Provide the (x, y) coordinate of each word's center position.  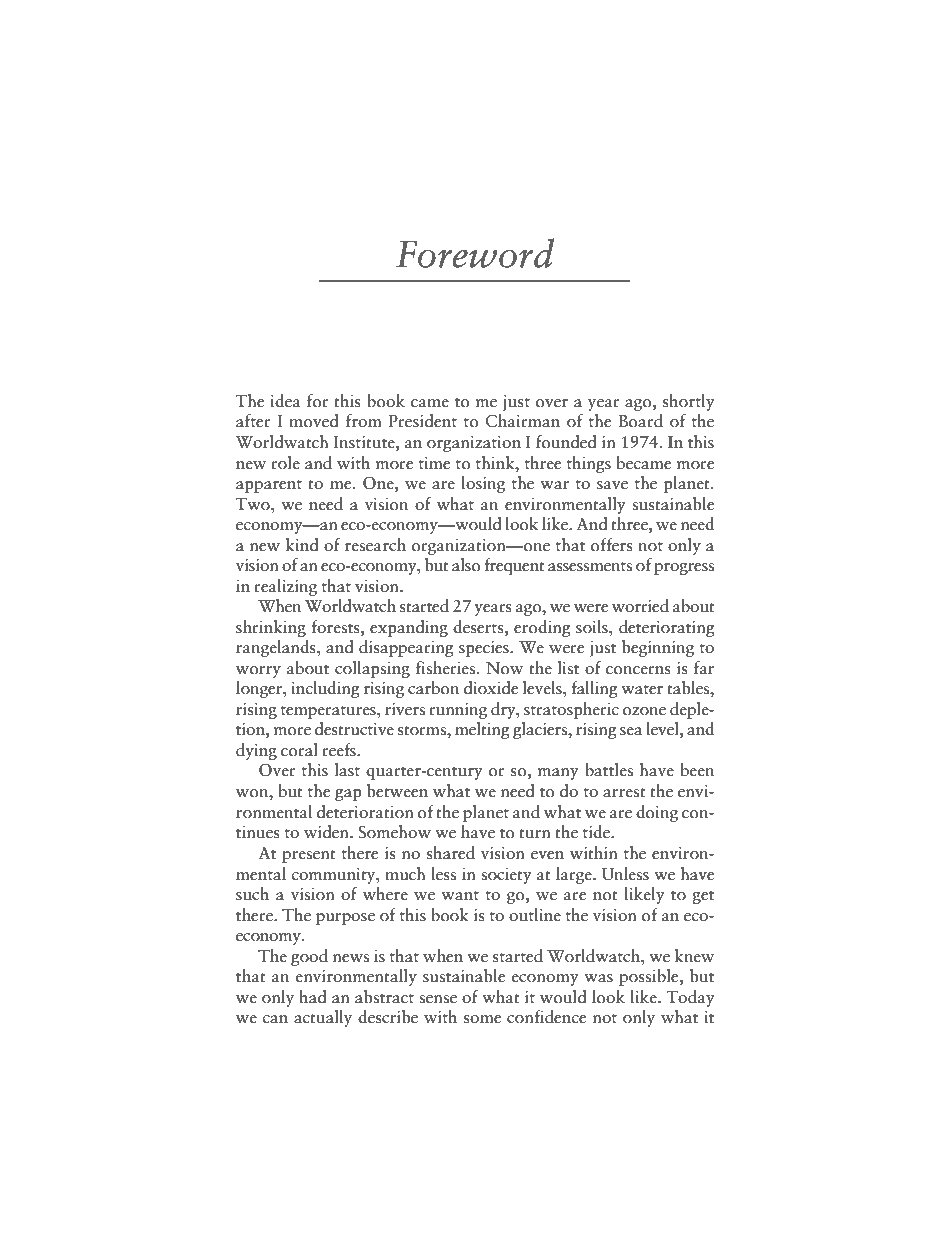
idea (285, 401)
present (309, 856)
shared (451, 853)
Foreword (475, 253)
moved (314, 421)
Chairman (523, 421)
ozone (644, 711)
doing (657, 813)
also (466, 565)
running (458, 711)
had (313, 997)
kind (302, 544)
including (325, 689)
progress (684, 569)
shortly (688, 402)
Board (640, 421)
